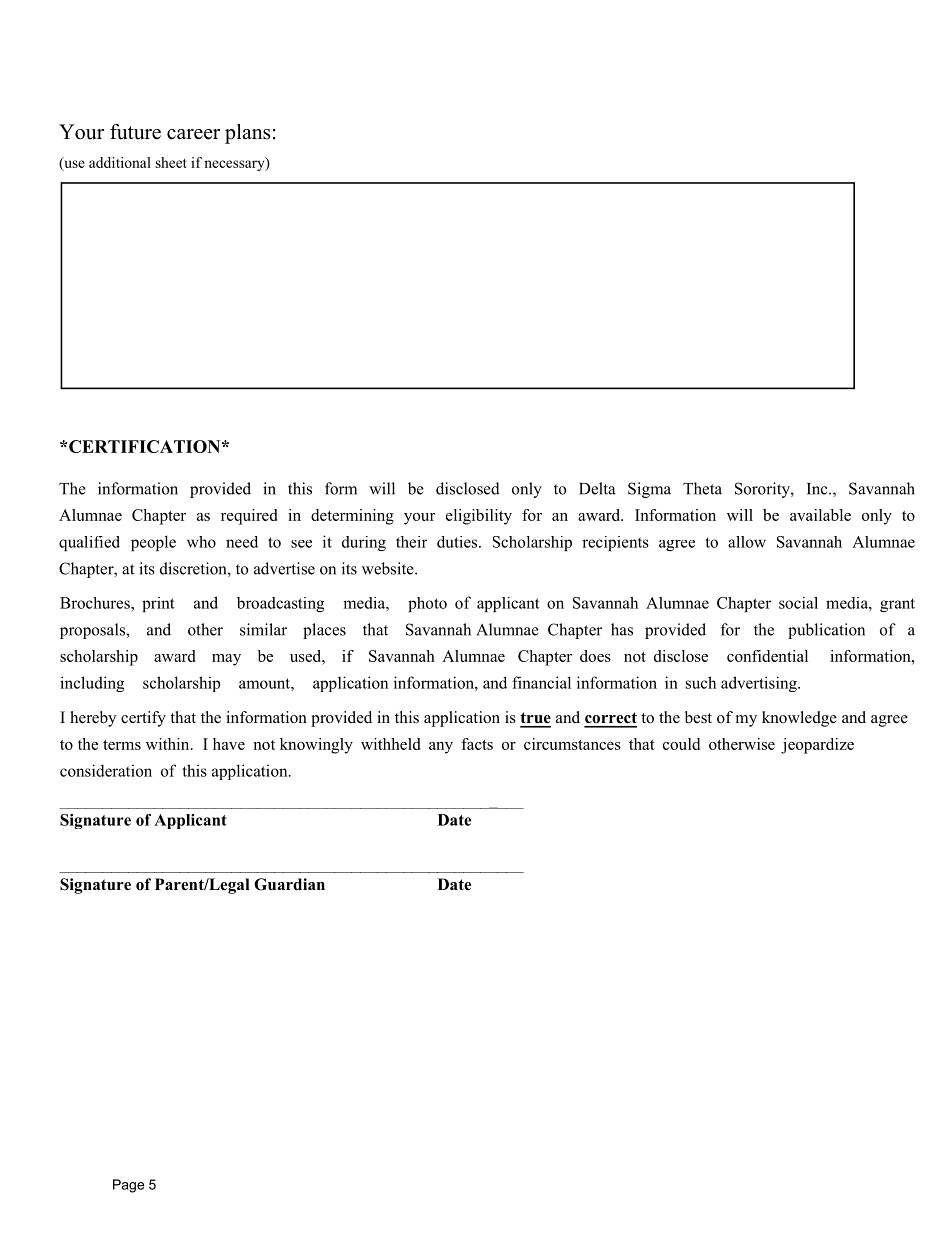 The width and height of the screenshot is (952, 1233). Describe the element at coordinates (171, 162) in the screenshot. I see `sheet` at that location.
